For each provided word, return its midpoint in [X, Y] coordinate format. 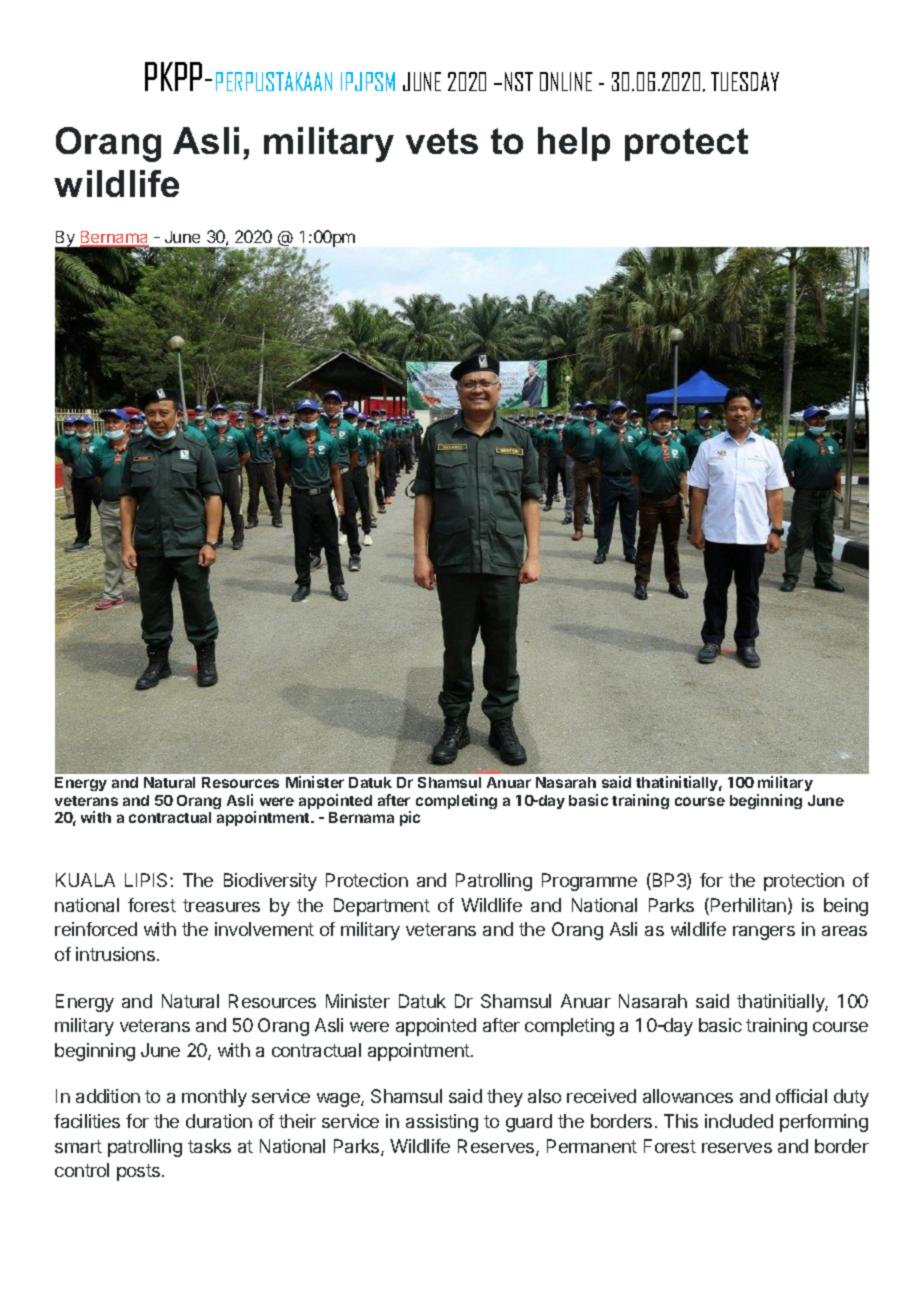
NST [519, 81]
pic [410, 818]
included [739, 1121]
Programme [589, 882]
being [846, 907]
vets [442, 141]
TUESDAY [745, 81]
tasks [209, 1146]
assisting [442, 1123]
